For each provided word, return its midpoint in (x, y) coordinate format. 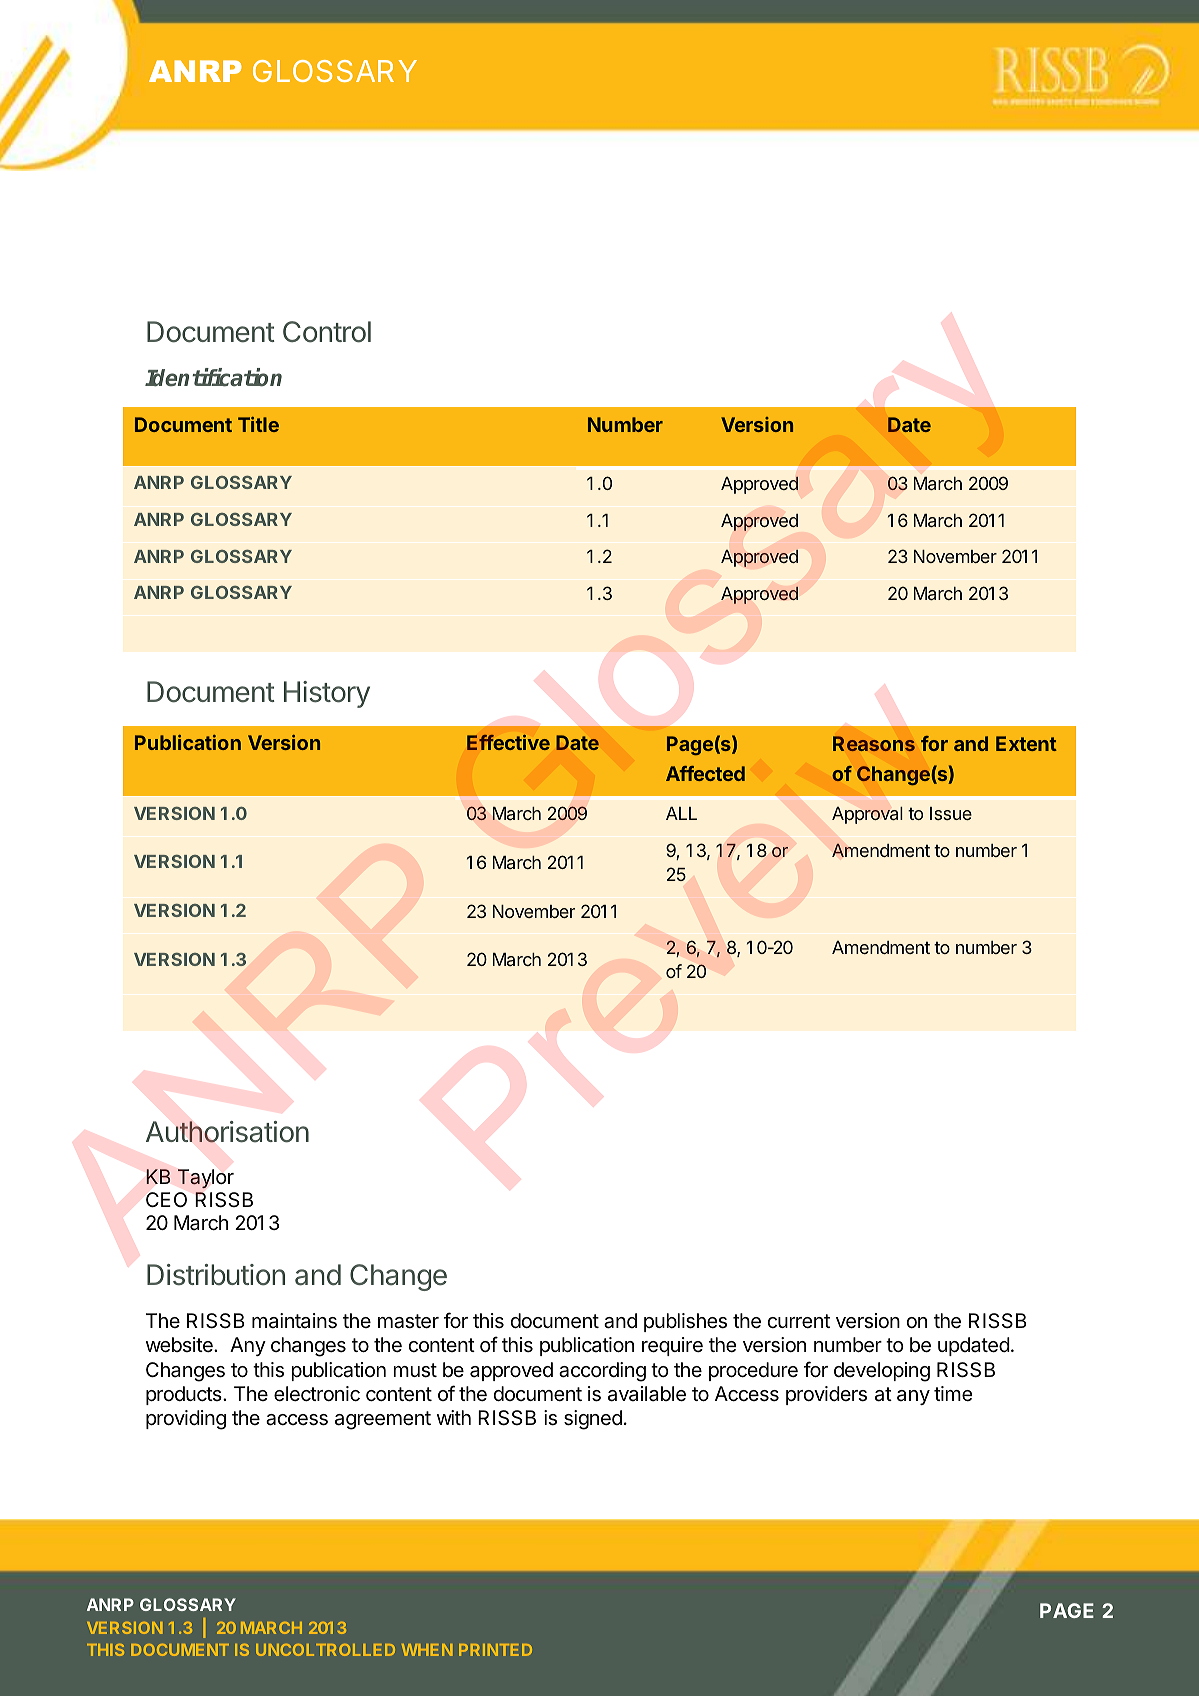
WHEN (427, 1650)
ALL (681, 813)
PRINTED (495, 1650)
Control (327, 332)
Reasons (874, 743)
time (953, 1393)
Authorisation (227, 1132)
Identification (213, 377)
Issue (951, 813)
